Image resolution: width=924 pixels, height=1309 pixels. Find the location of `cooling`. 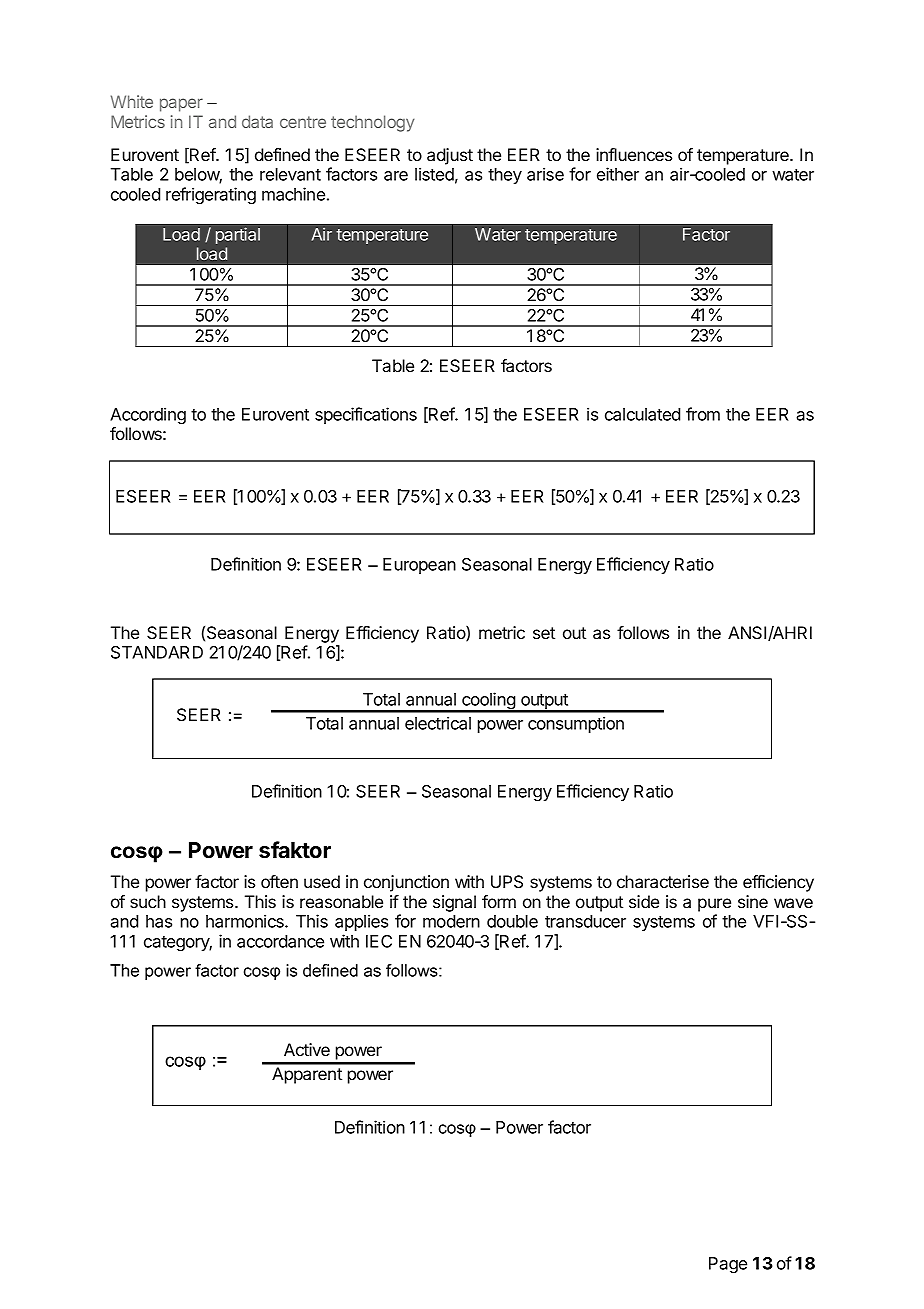

cooling is located at coordinates (488, 702).
